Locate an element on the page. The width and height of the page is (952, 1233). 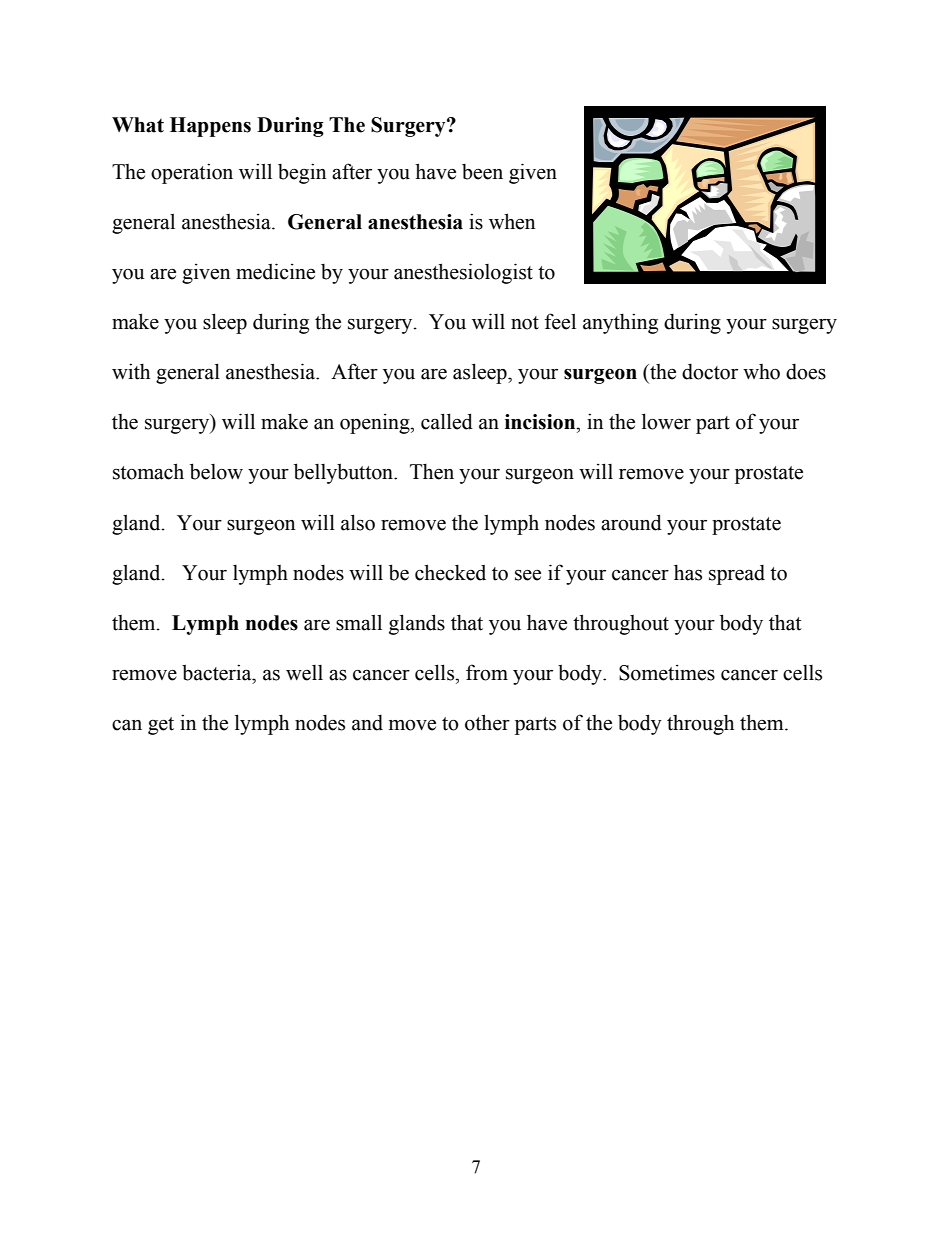
around is located at coordinates (631, 522).
